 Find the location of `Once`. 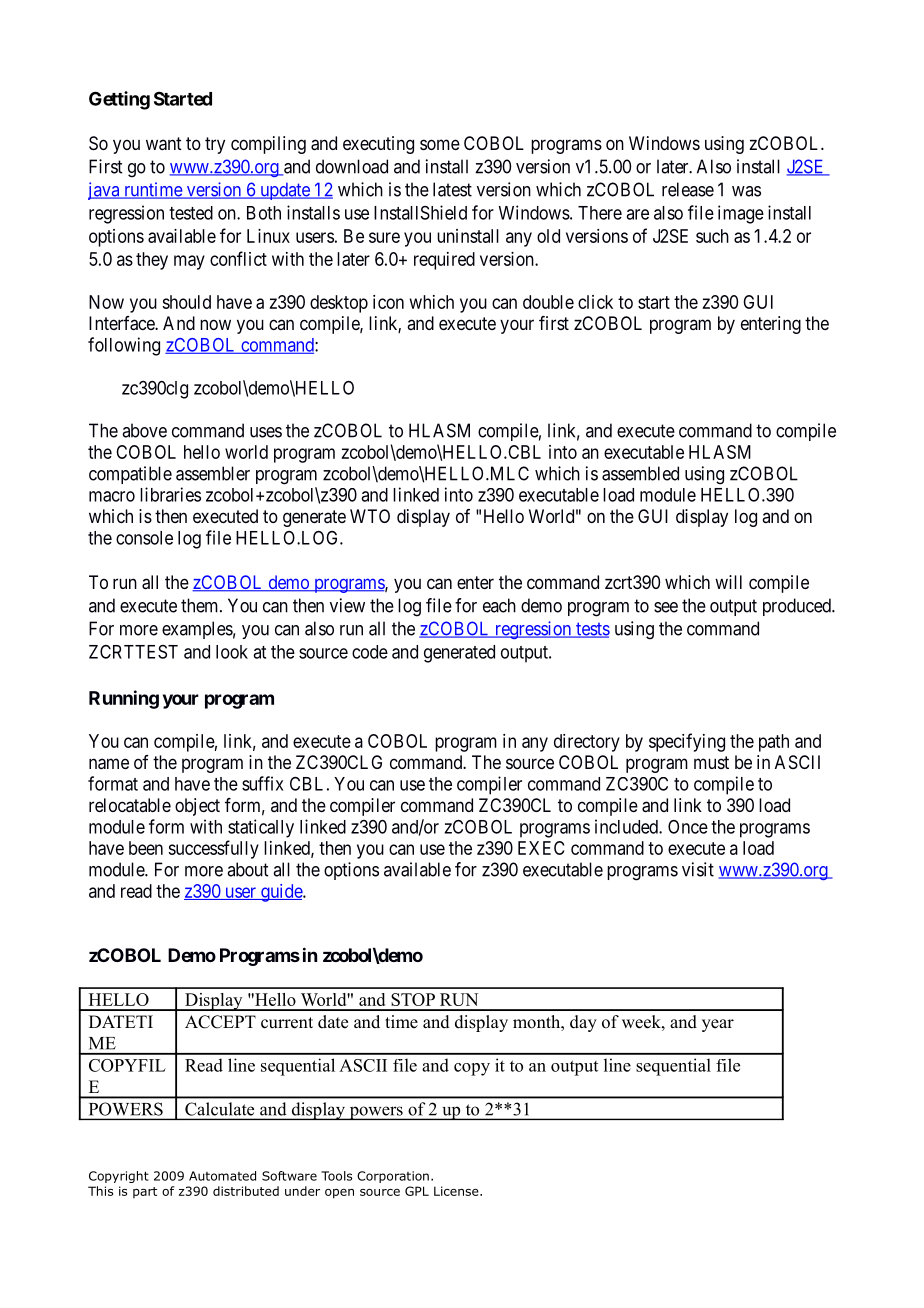

Once is located at coordinates (688, 827).
